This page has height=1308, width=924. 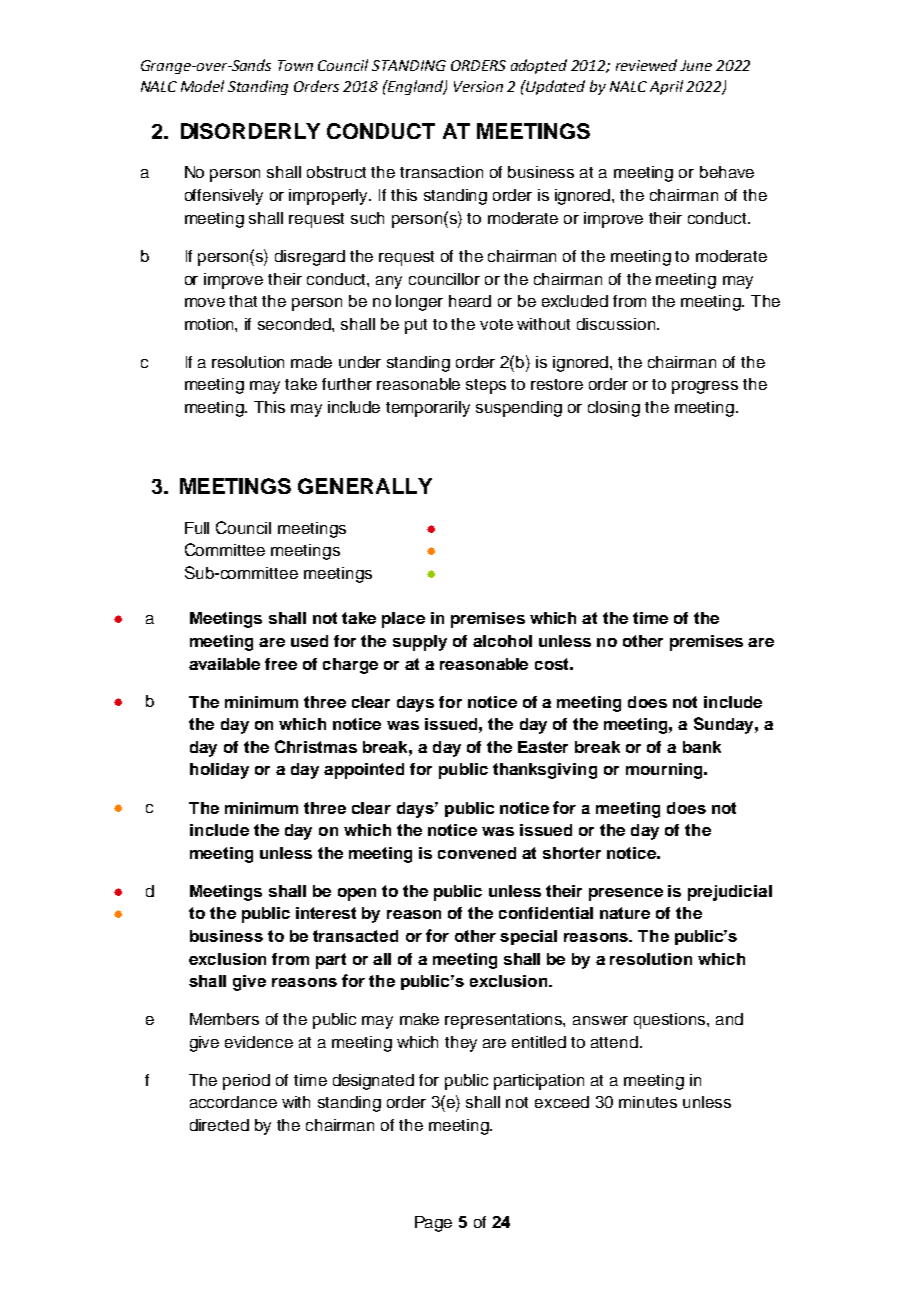 I want to click on made, so click(x=311, y=362).
